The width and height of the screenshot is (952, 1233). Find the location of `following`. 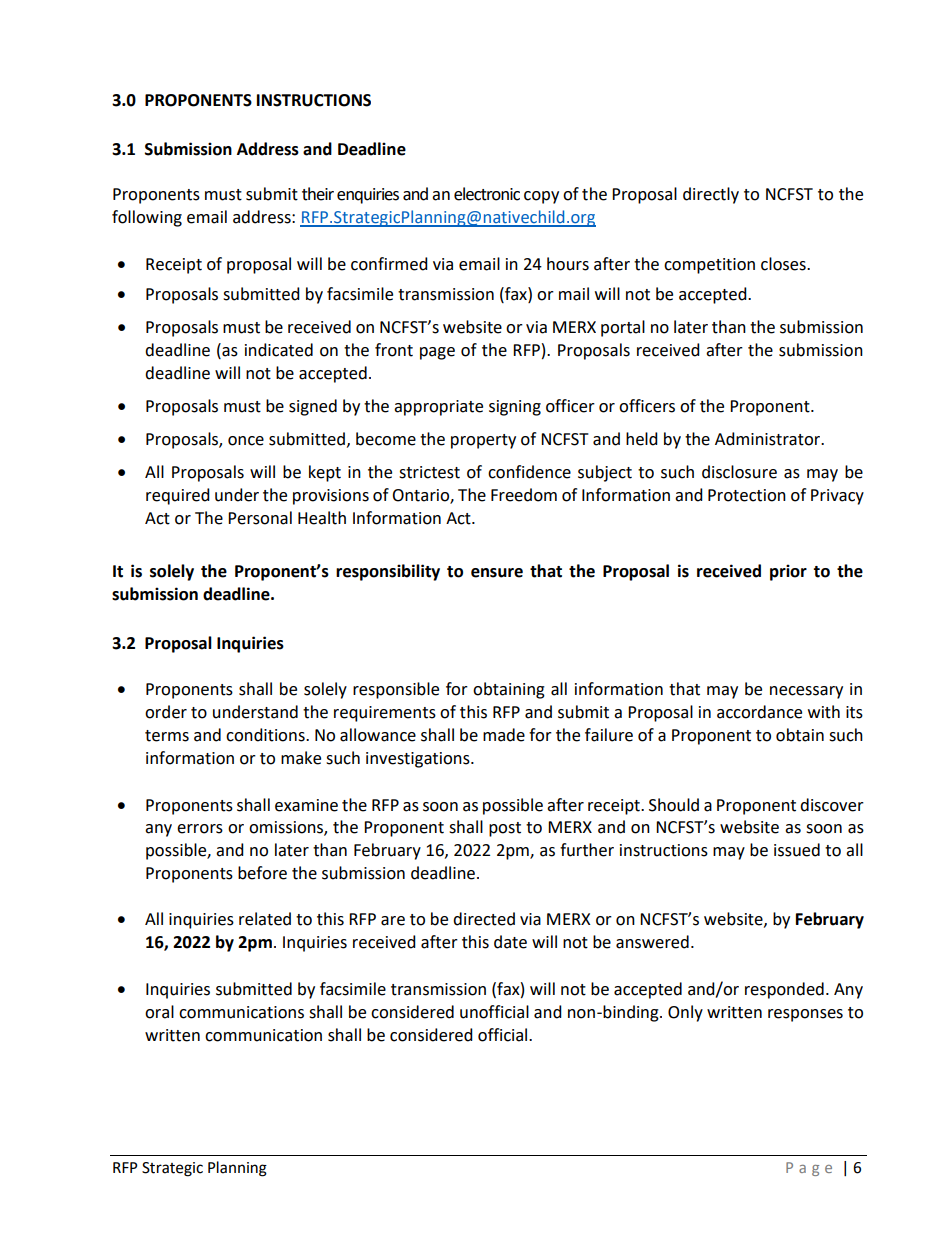

following is located at coordinates (147, 218).
